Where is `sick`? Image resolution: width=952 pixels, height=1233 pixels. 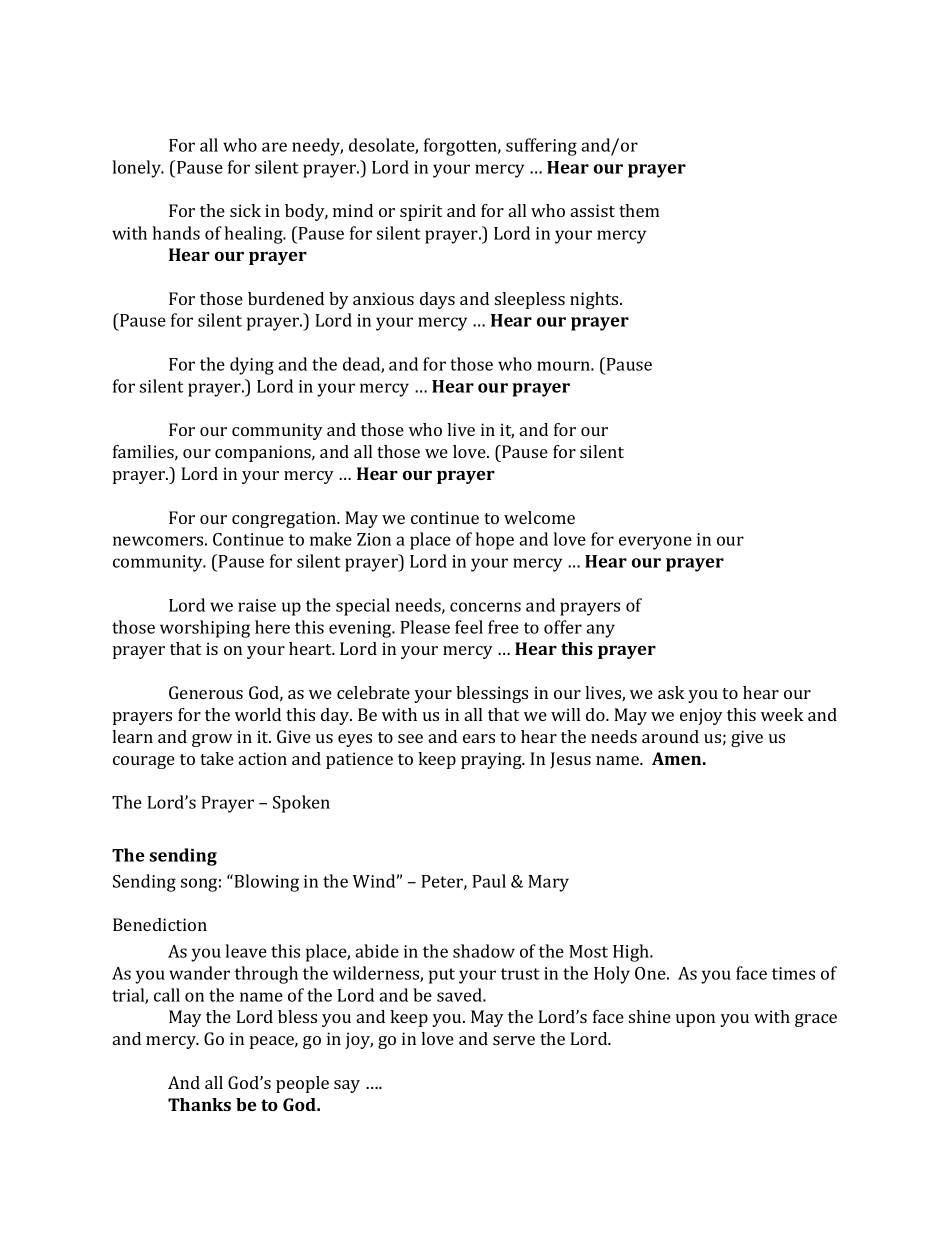 sick is located at coordinates (245, 210).
